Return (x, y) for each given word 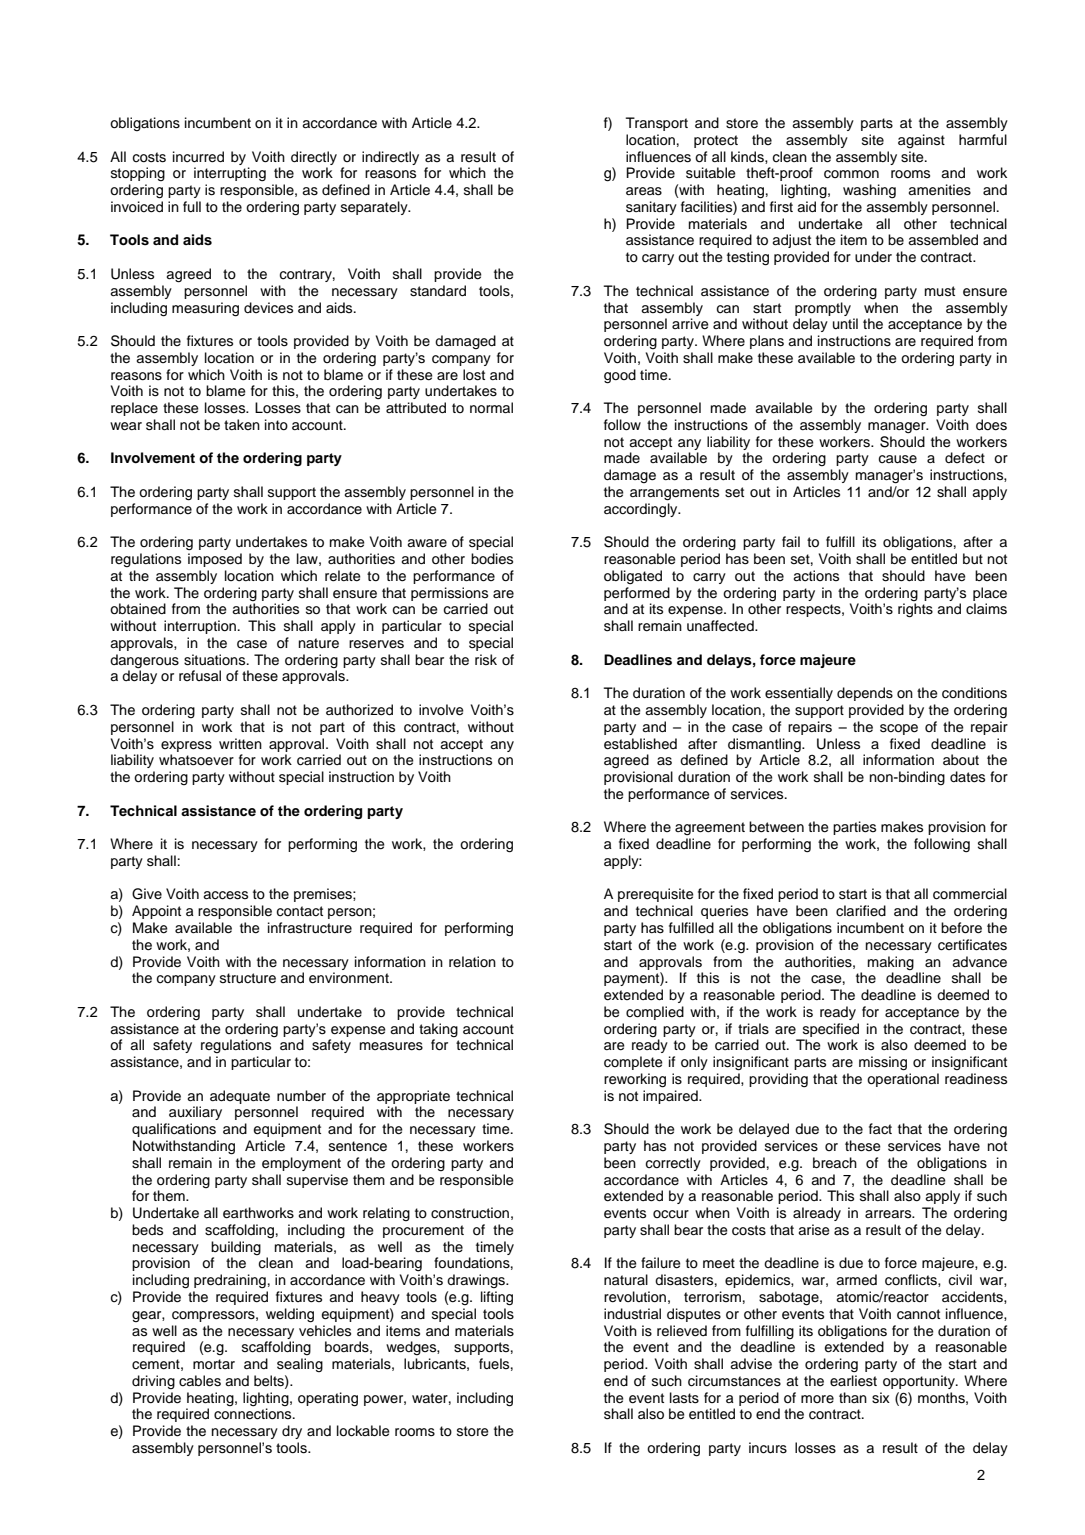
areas (644, 191)
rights (915, 610)
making (891, 963)
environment (350, 978)
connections (254, 1413)
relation (472, 961)
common (851, 174)
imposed (215, 560)
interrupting (230, 174)
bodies (492, 559)
